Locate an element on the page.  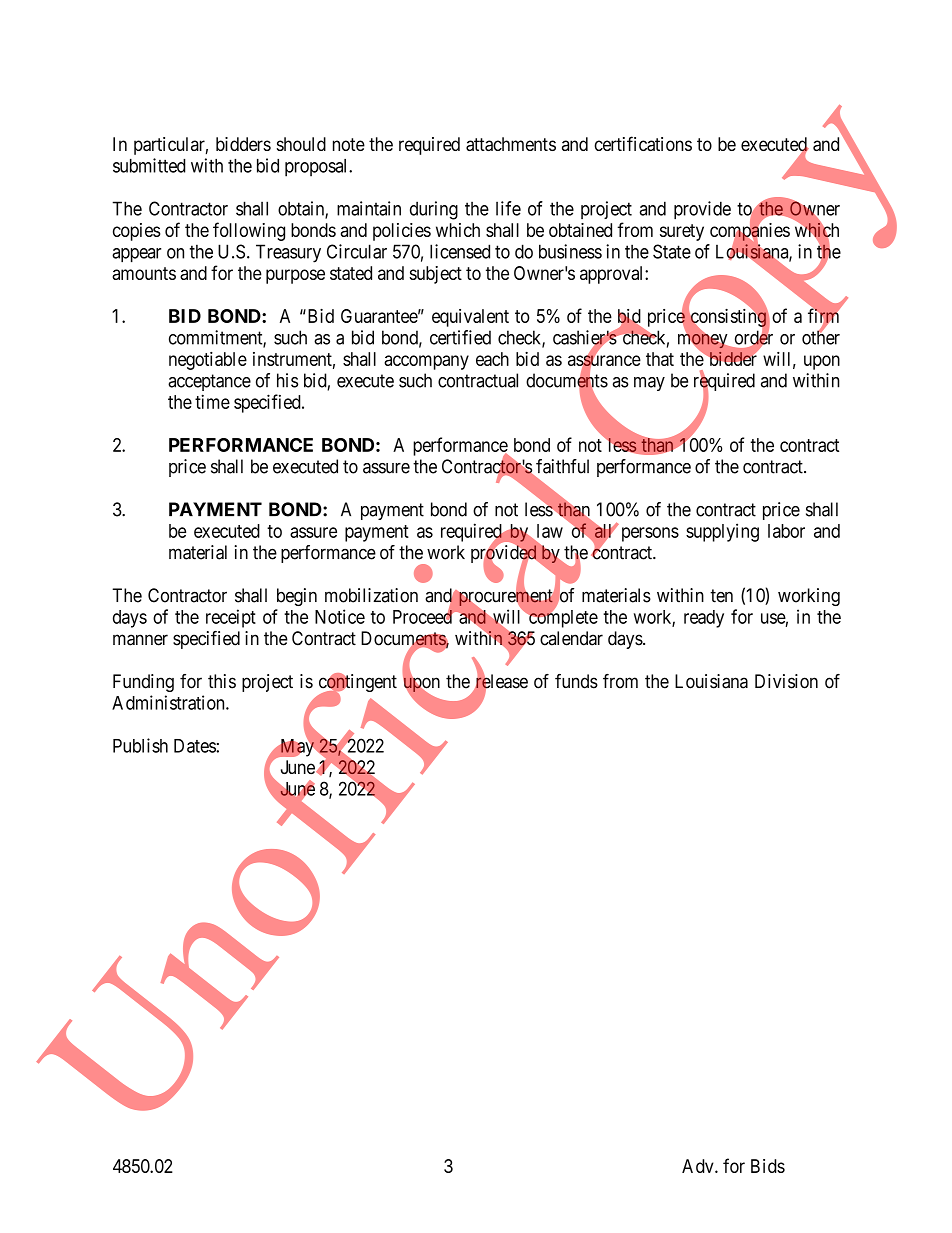
Dates is located at coordinates (195, 746).
